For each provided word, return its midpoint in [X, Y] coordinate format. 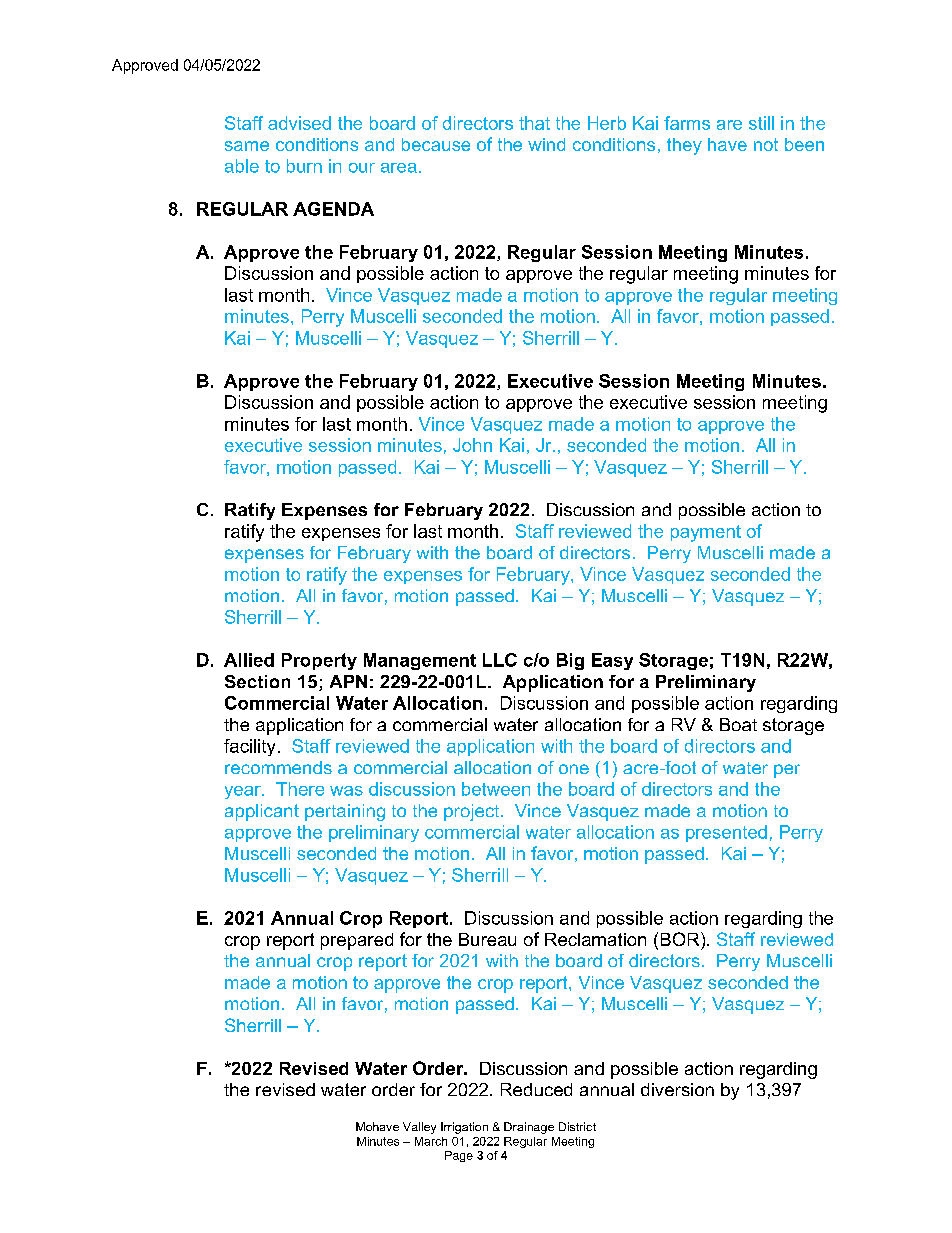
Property [319, 661]
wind [546, 144]
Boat [738, 724]
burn [304, 166]
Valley [419, 1128]
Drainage [529, 1128]
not [766, 144]
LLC [500, 660]
